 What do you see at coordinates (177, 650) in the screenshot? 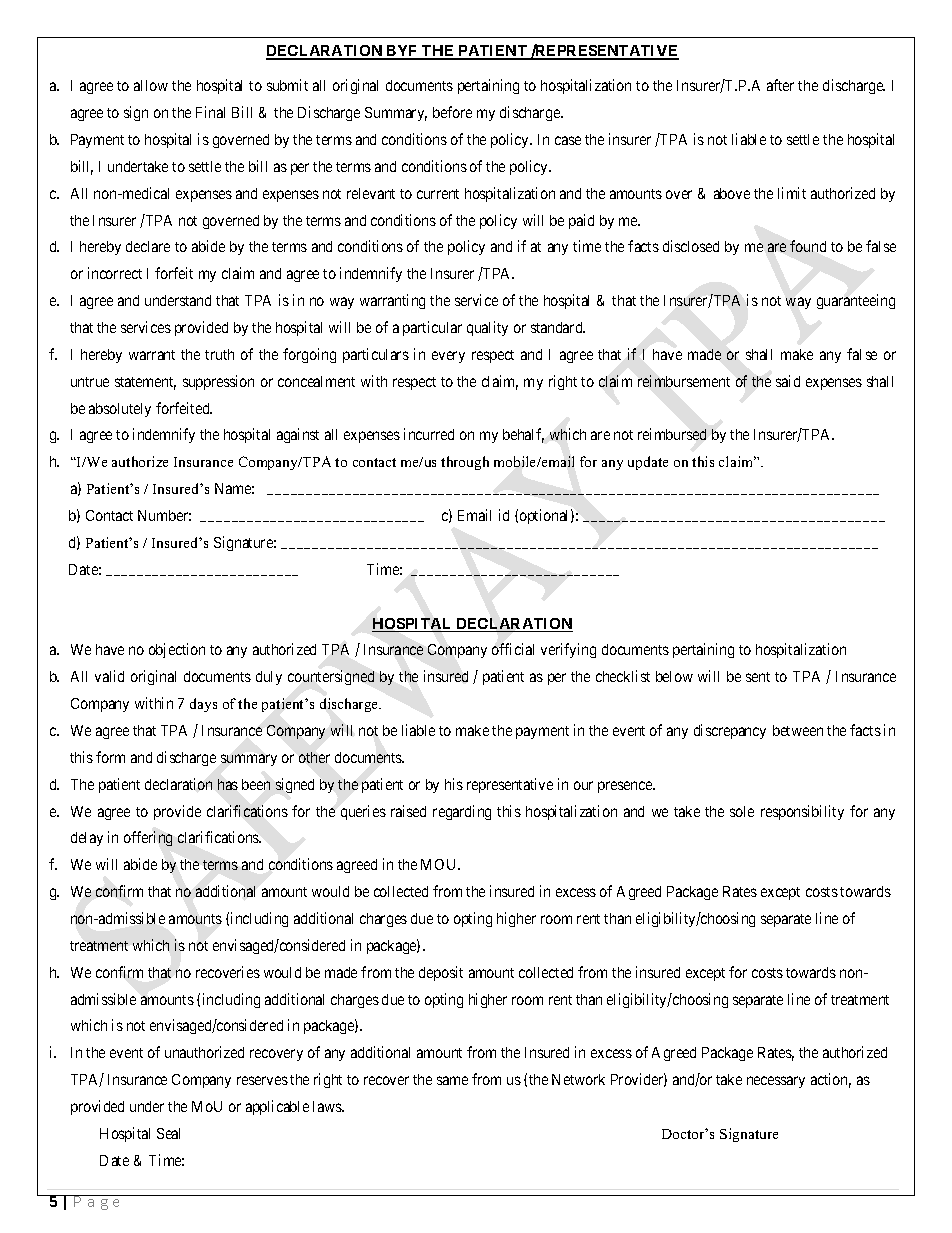
I see `objection` at bounding box center [177, 650].
